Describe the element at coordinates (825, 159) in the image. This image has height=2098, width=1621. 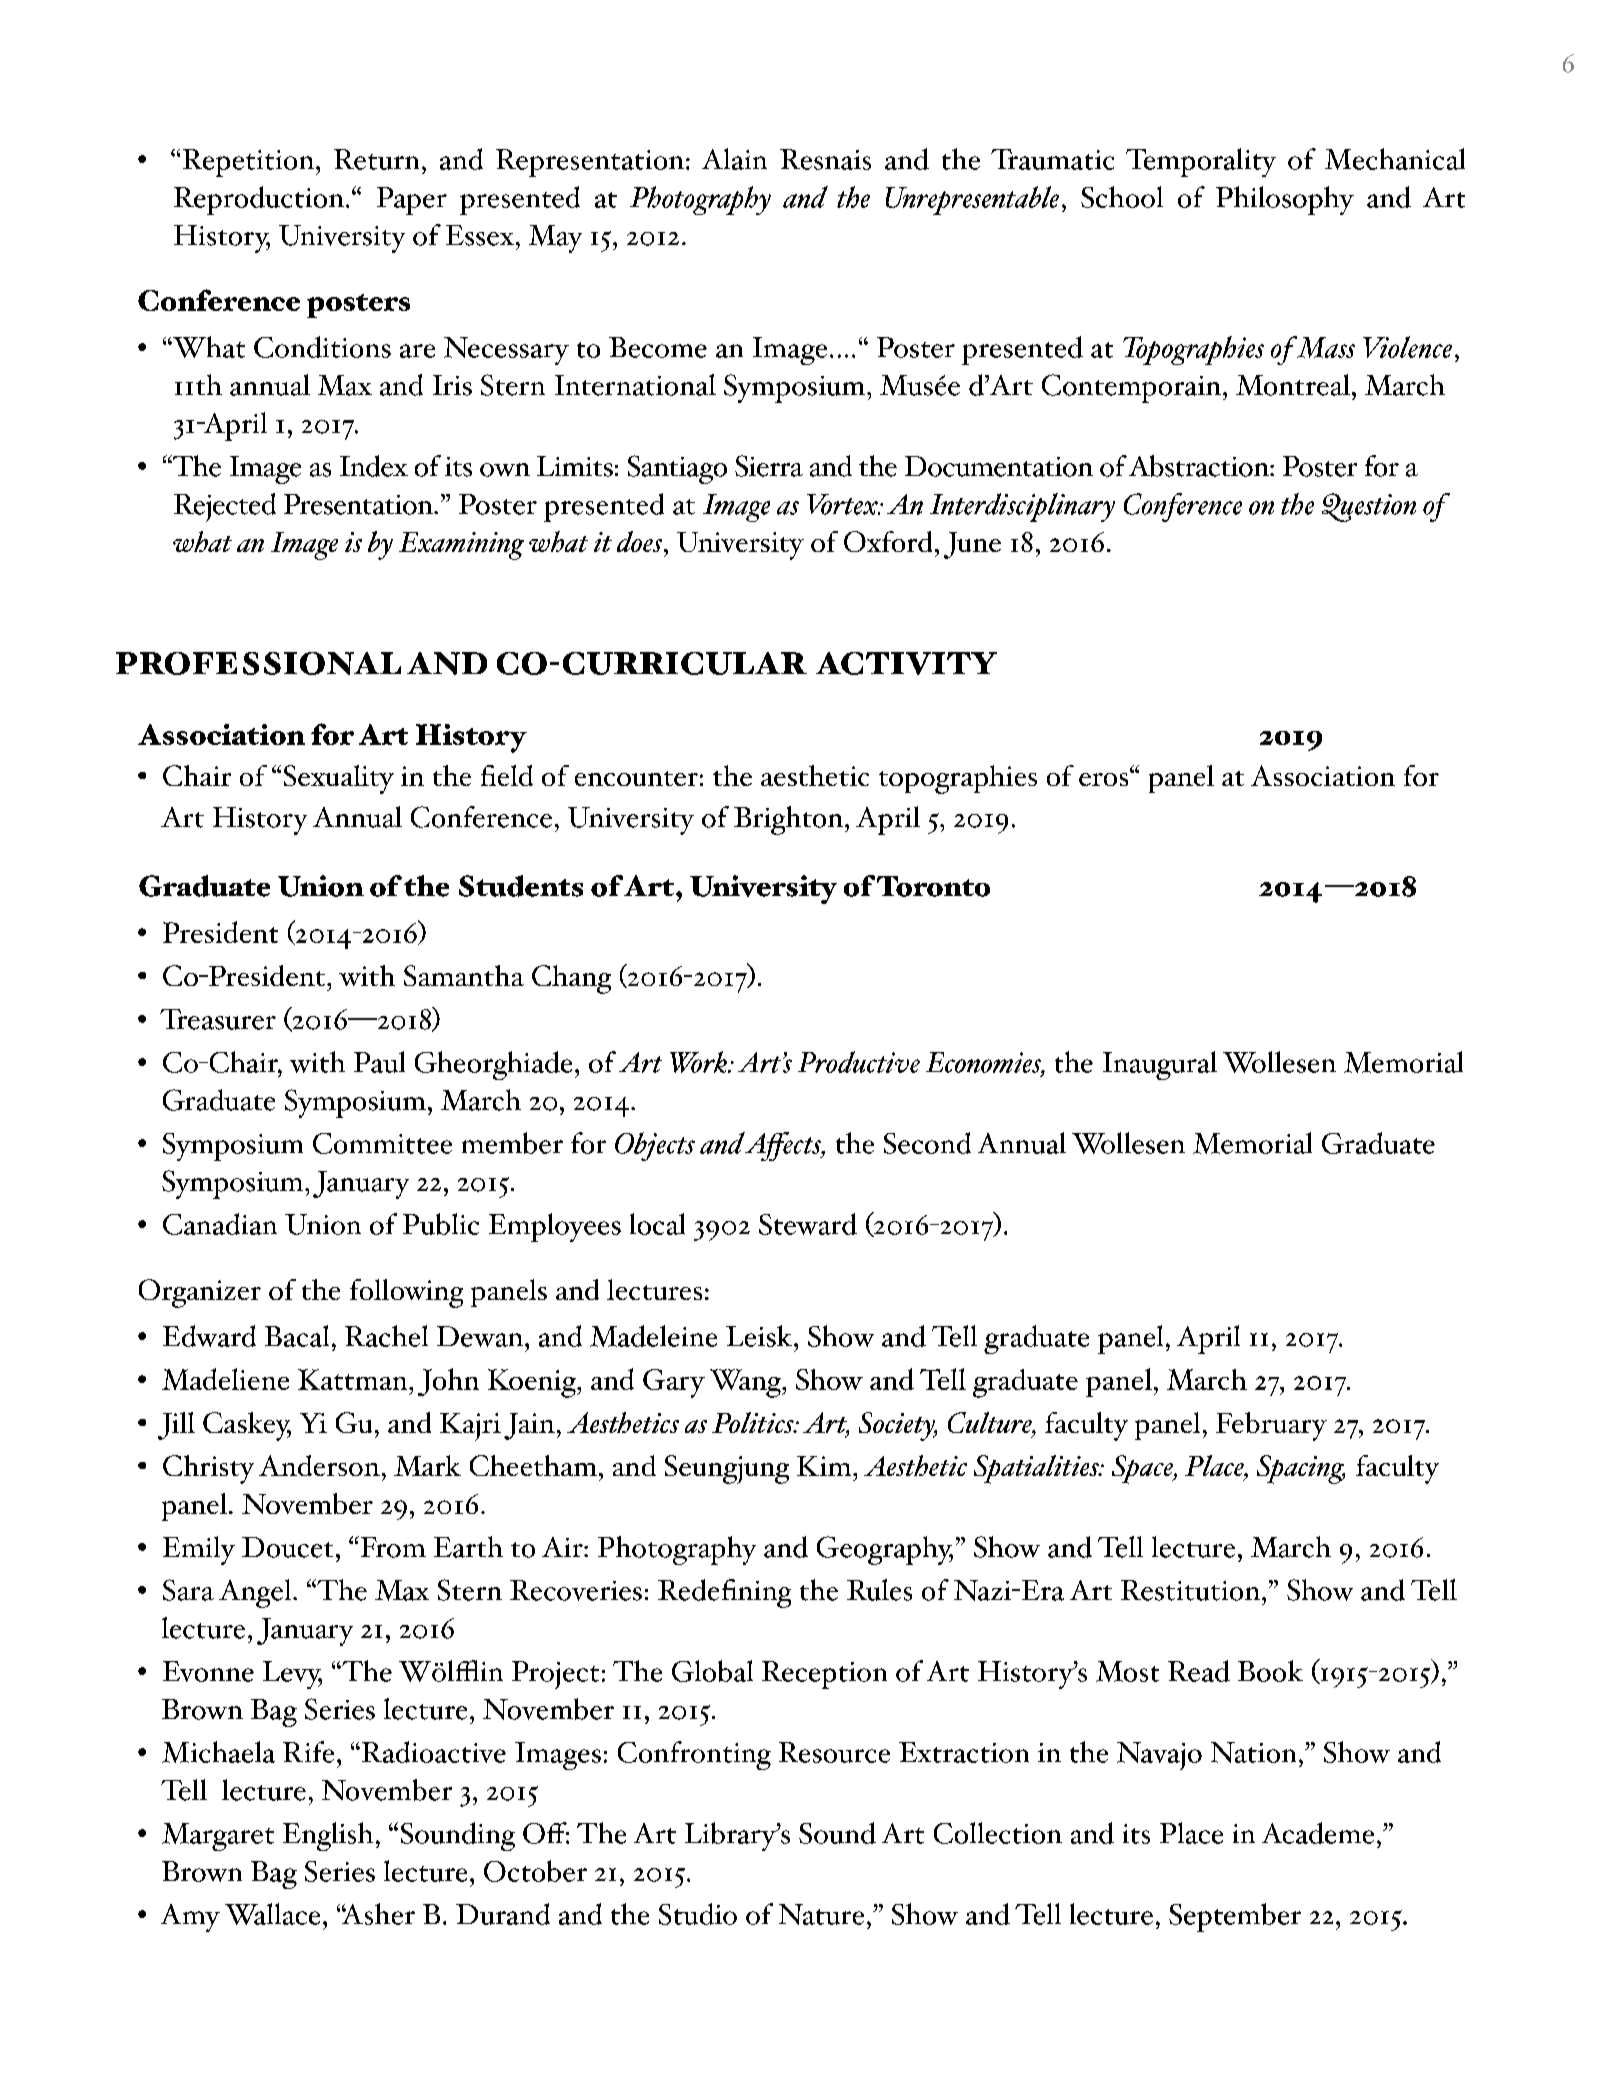
I see `Resnais` at that location.
